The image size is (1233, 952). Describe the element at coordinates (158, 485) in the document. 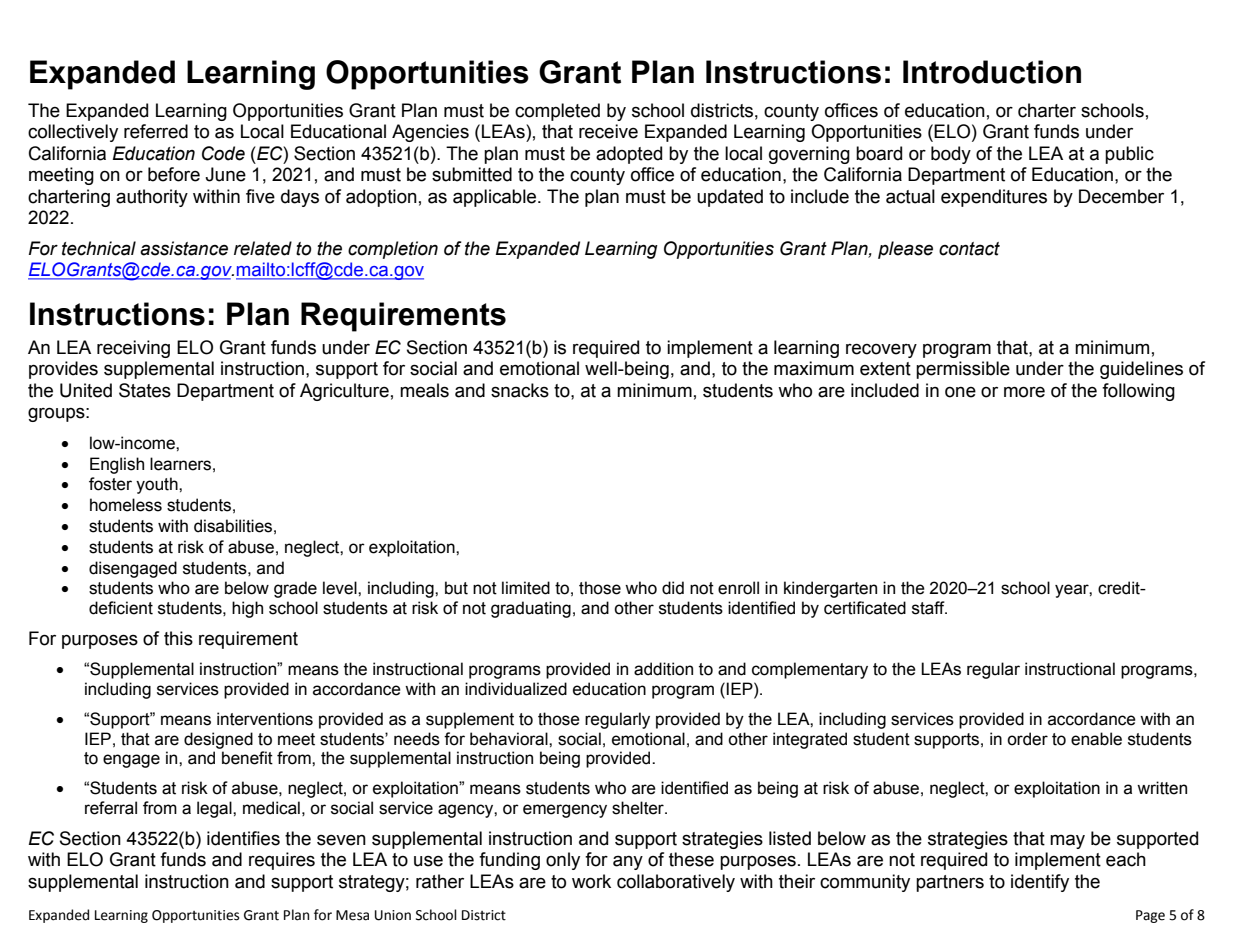

I see `youth` at that location.
